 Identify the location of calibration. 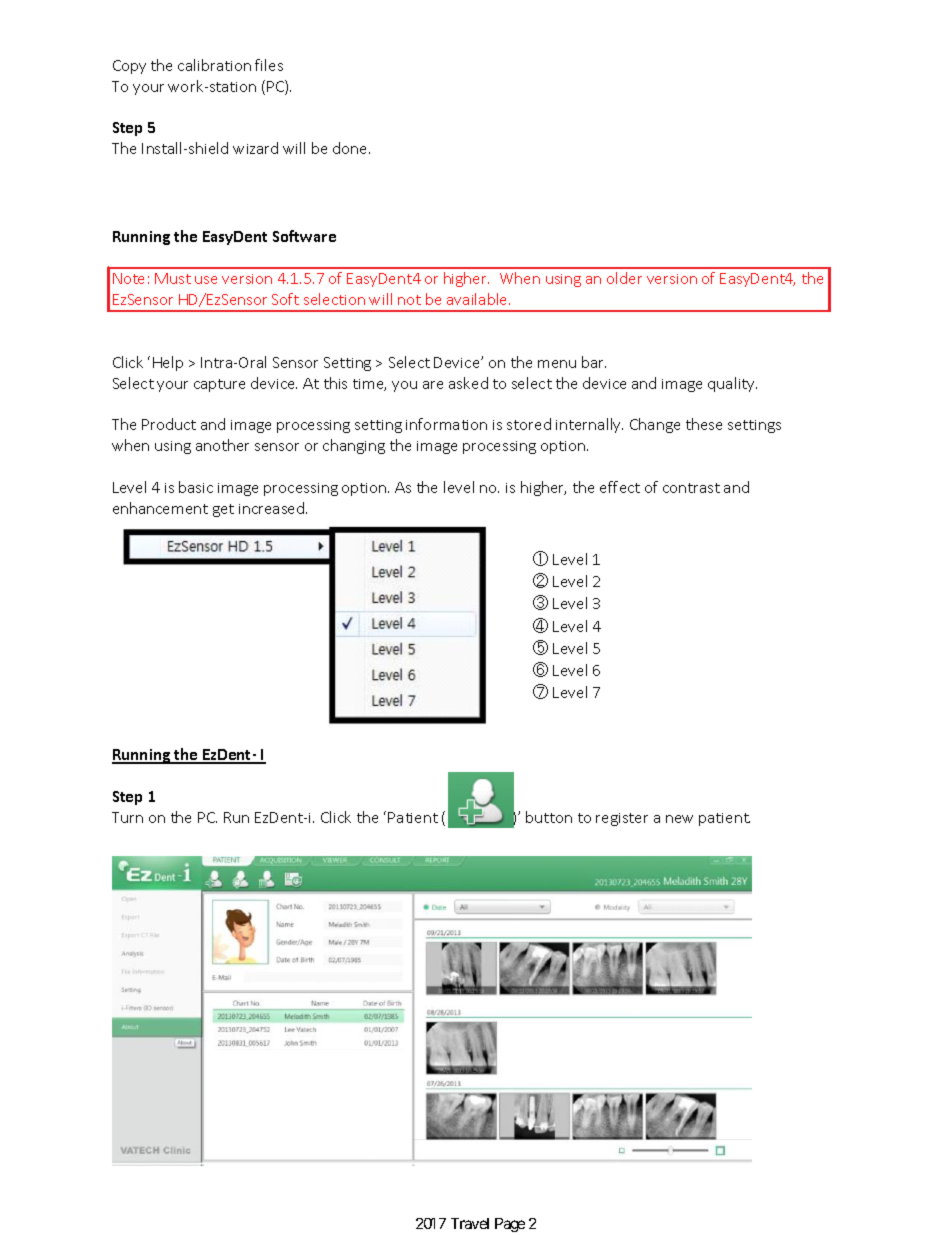
(214, 65).
